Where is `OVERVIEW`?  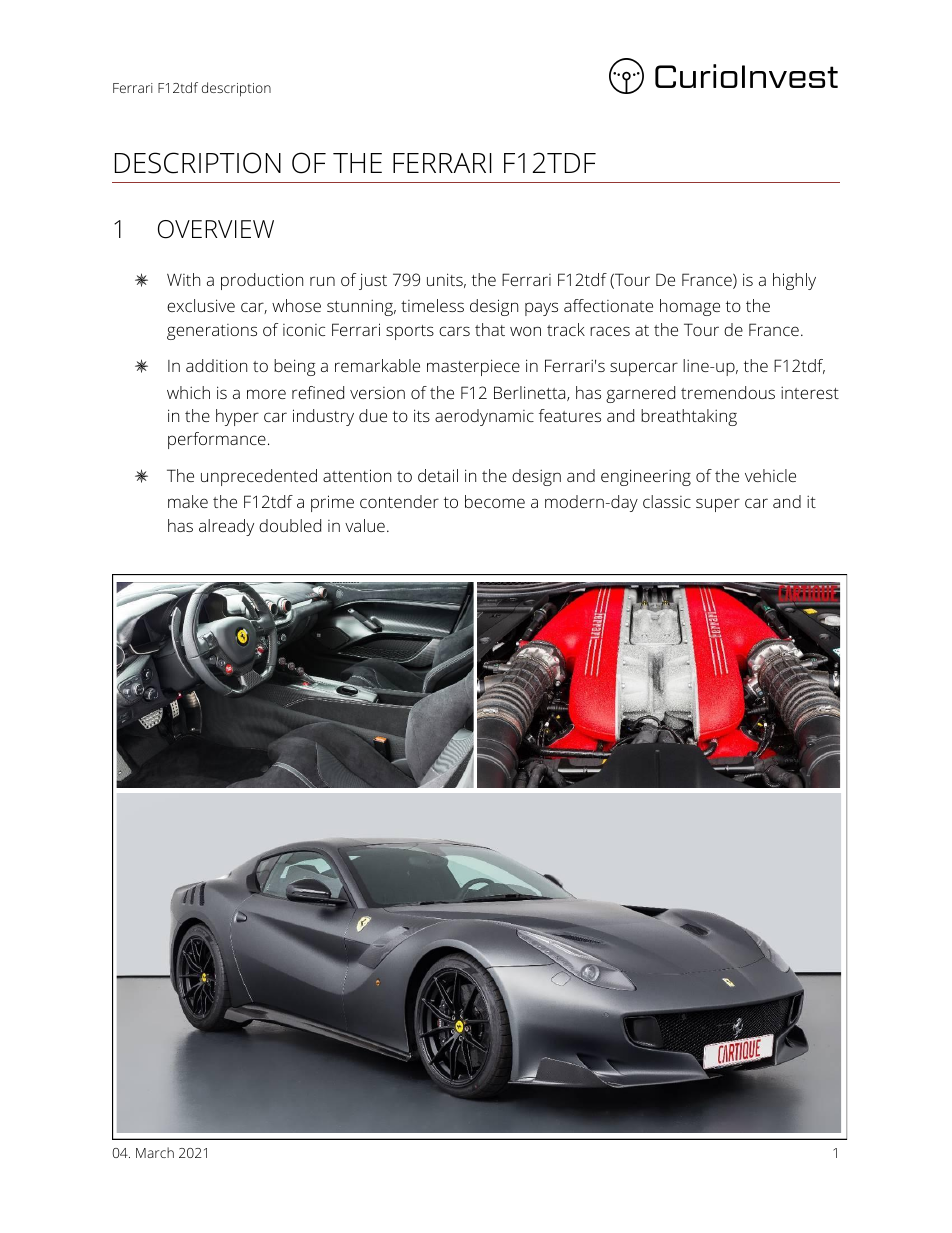
OVERVIEW is located at coordinates (216, 229).
